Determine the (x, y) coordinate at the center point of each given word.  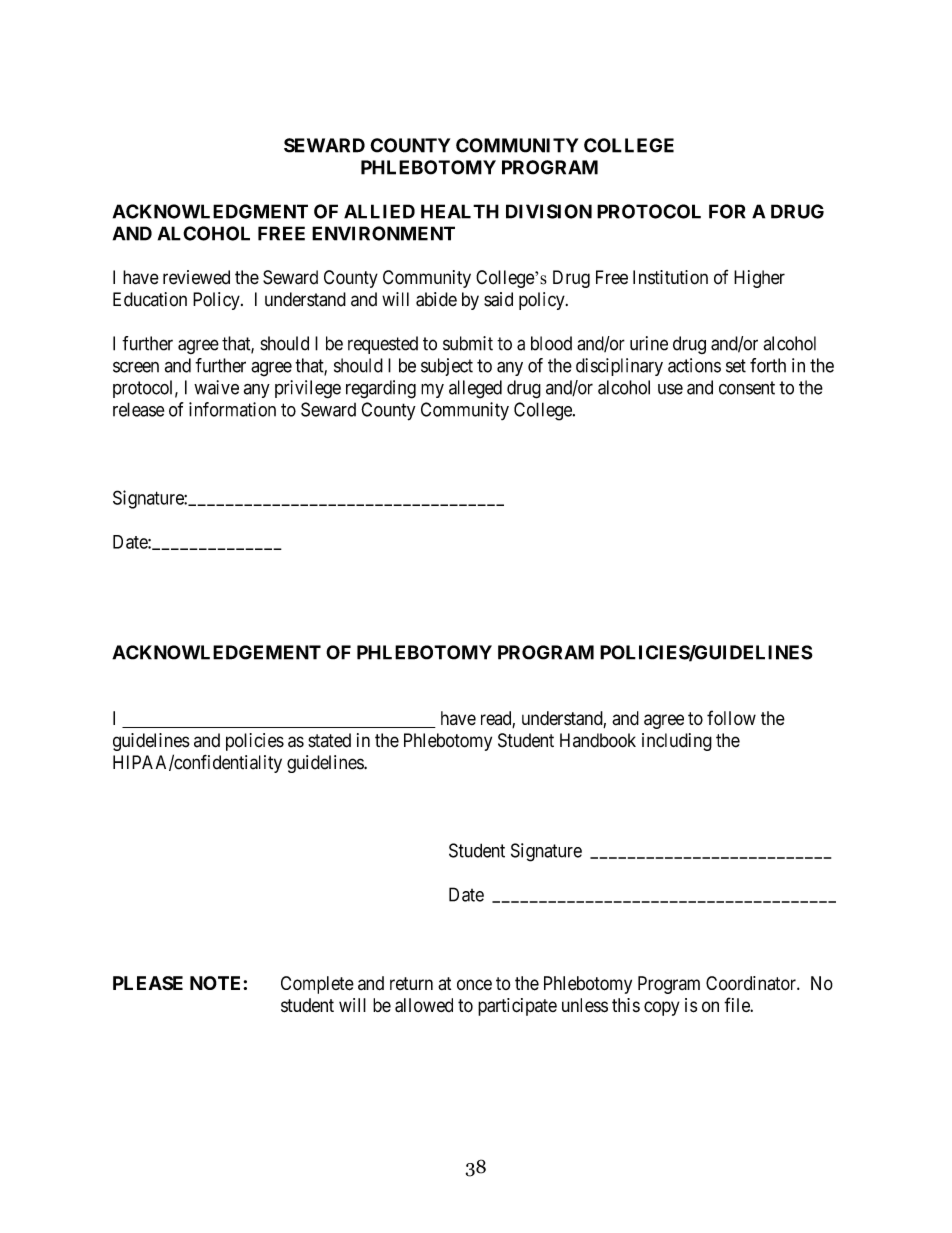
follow (731, 718)
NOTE (217, 983)
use (670, 389)
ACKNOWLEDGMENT (210, 211)
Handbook (598, 740)
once (474, 984)
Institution (670, 277)
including (677, 742)
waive (216, 387)
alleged (475, 389)
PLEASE (148, 983)
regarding (381, 389)
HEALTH (460, 211)
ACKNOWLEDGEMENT (216, 652)
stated (329, 740)
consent (747, 388)
